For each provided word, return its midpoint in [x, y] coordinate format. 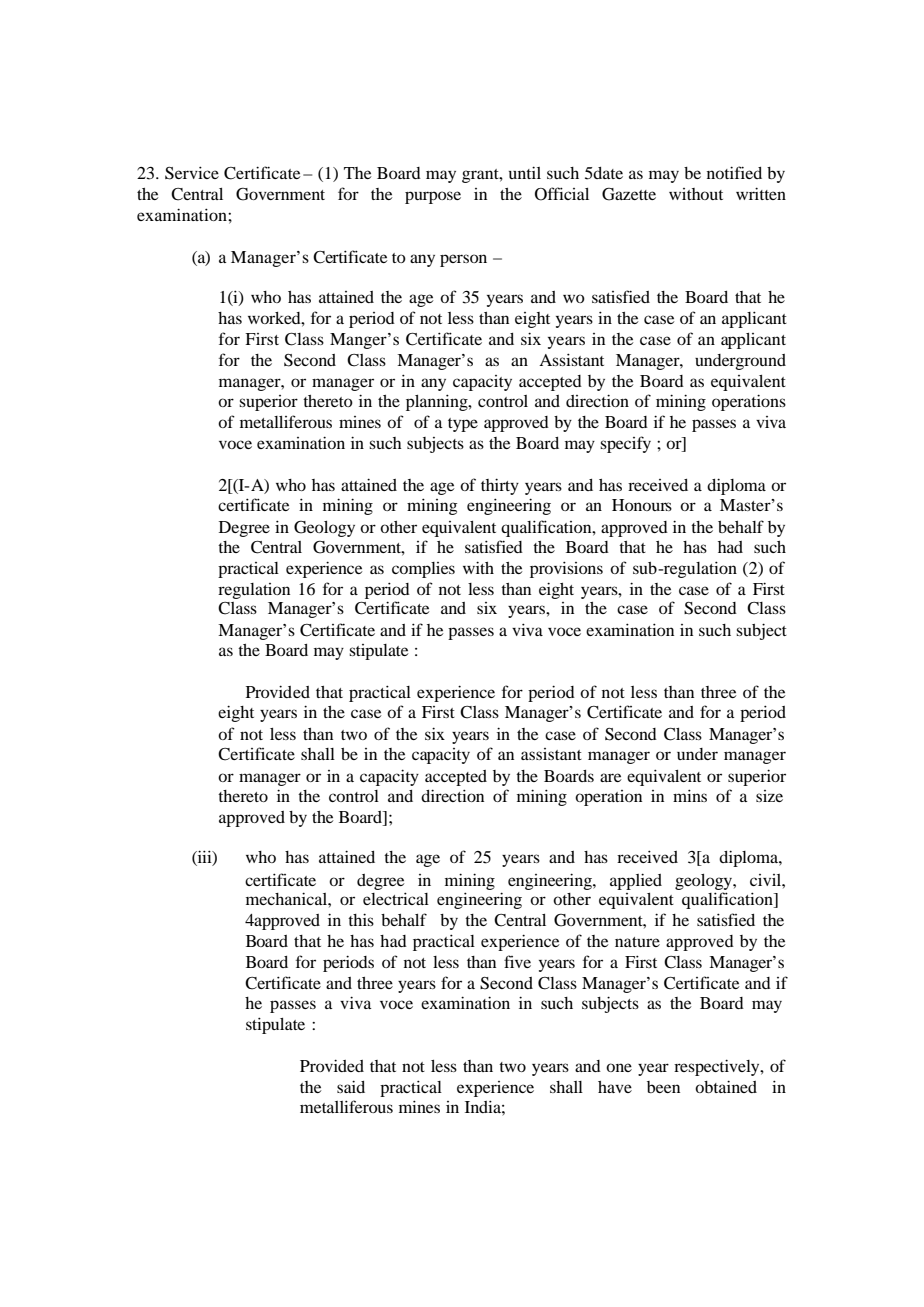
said [351, 1086]
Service [192, 173]
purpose [433, 197]
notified [734, 172]
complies [423, 570]
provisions [566, 569]
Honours [642, 505]
